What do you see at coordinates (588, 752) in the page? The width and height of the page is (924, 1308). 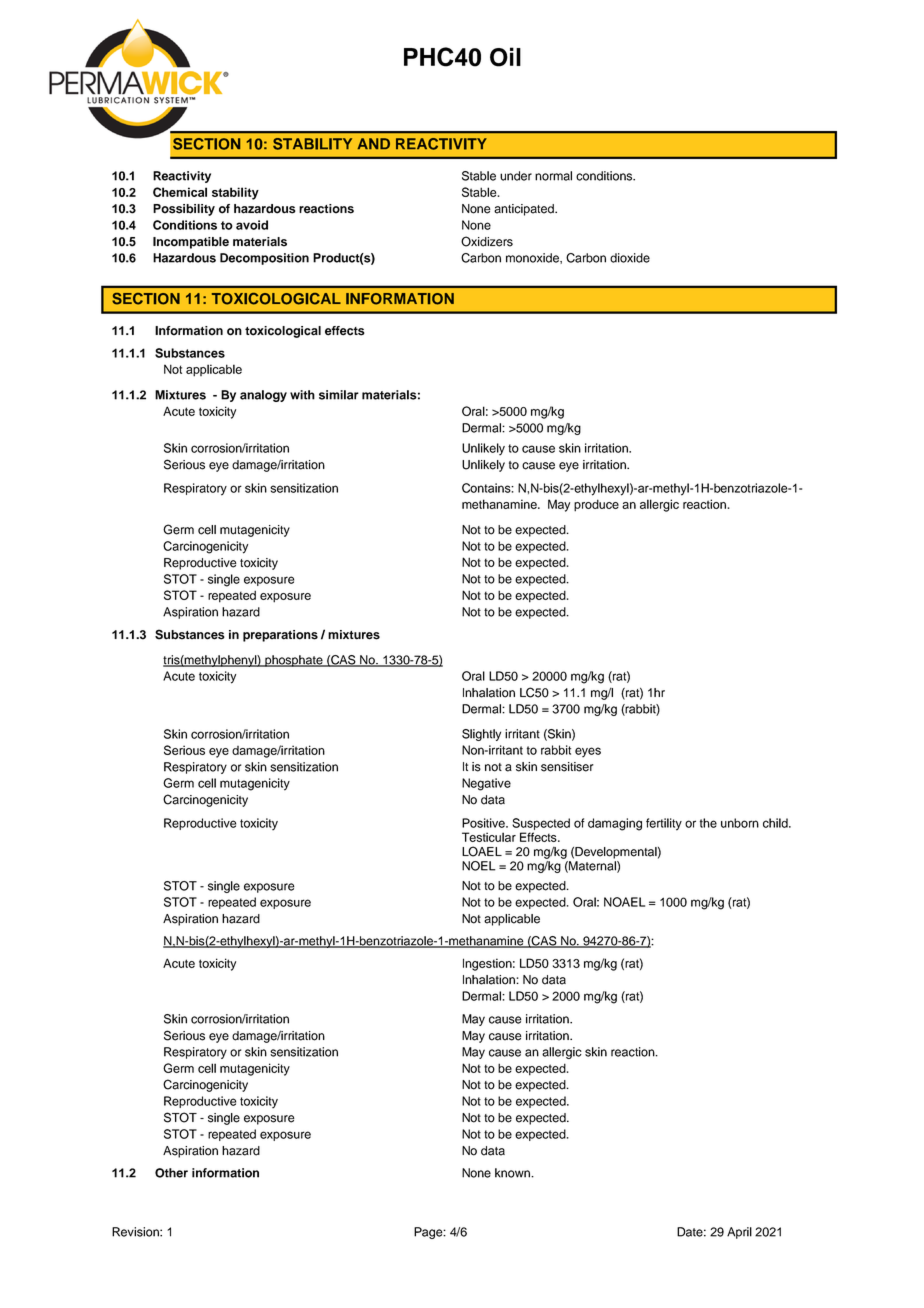 I see `eyes` at bounding box center [588, 752].
